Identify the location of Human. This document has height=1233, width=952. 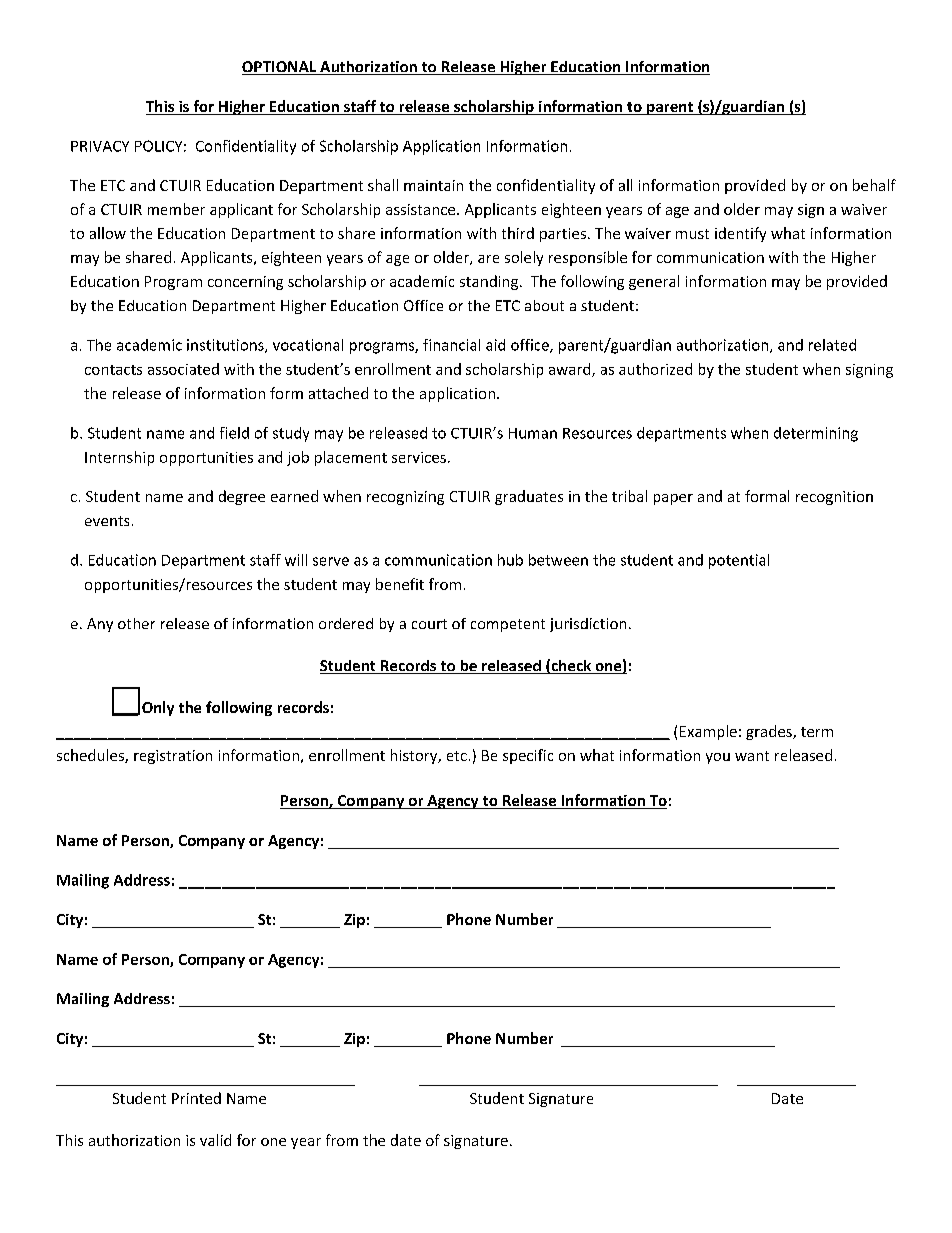
(533, 433).
